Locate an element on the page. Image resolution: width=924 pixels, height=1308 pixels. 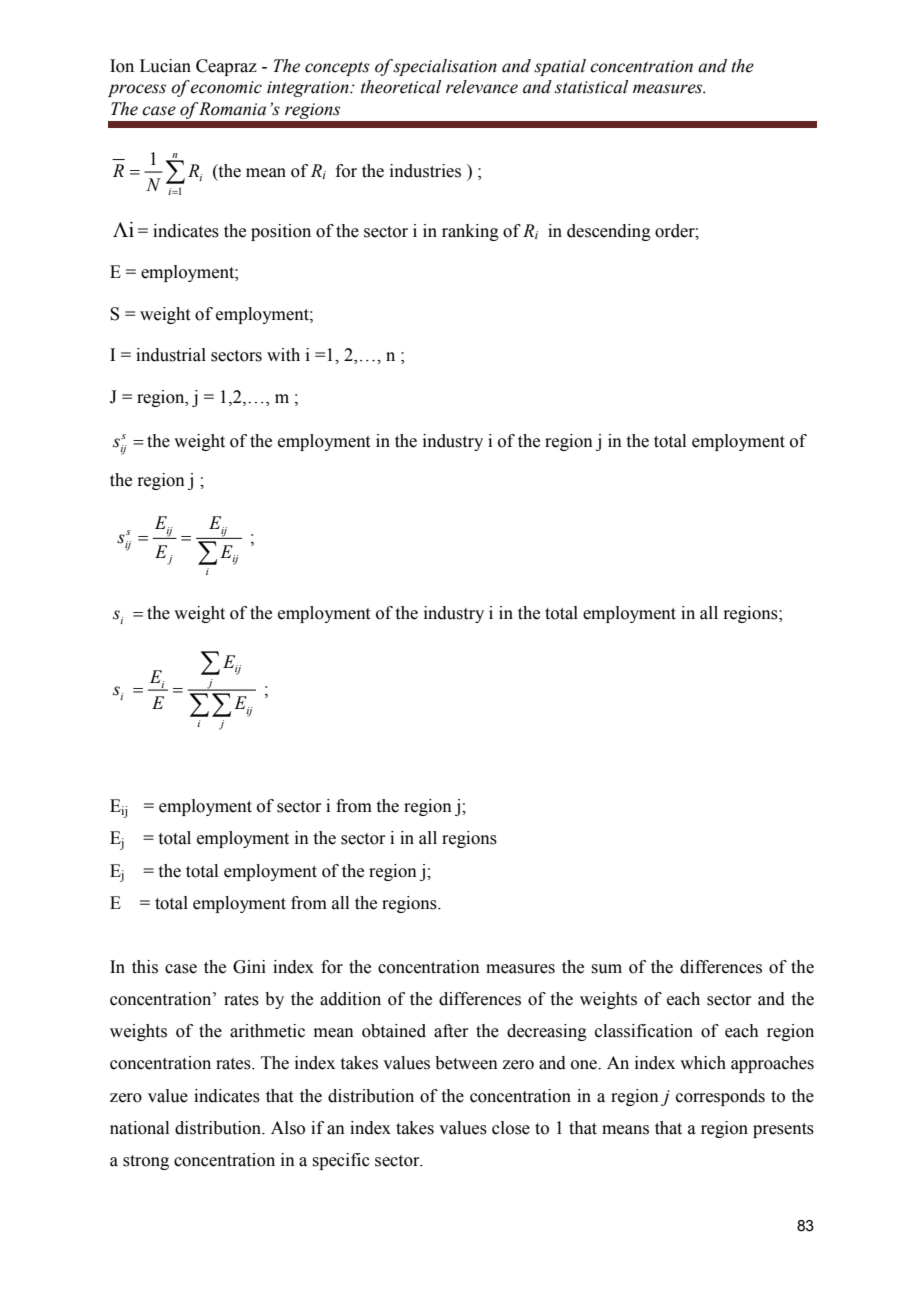
ranking is located at coordinates (470, 232).
